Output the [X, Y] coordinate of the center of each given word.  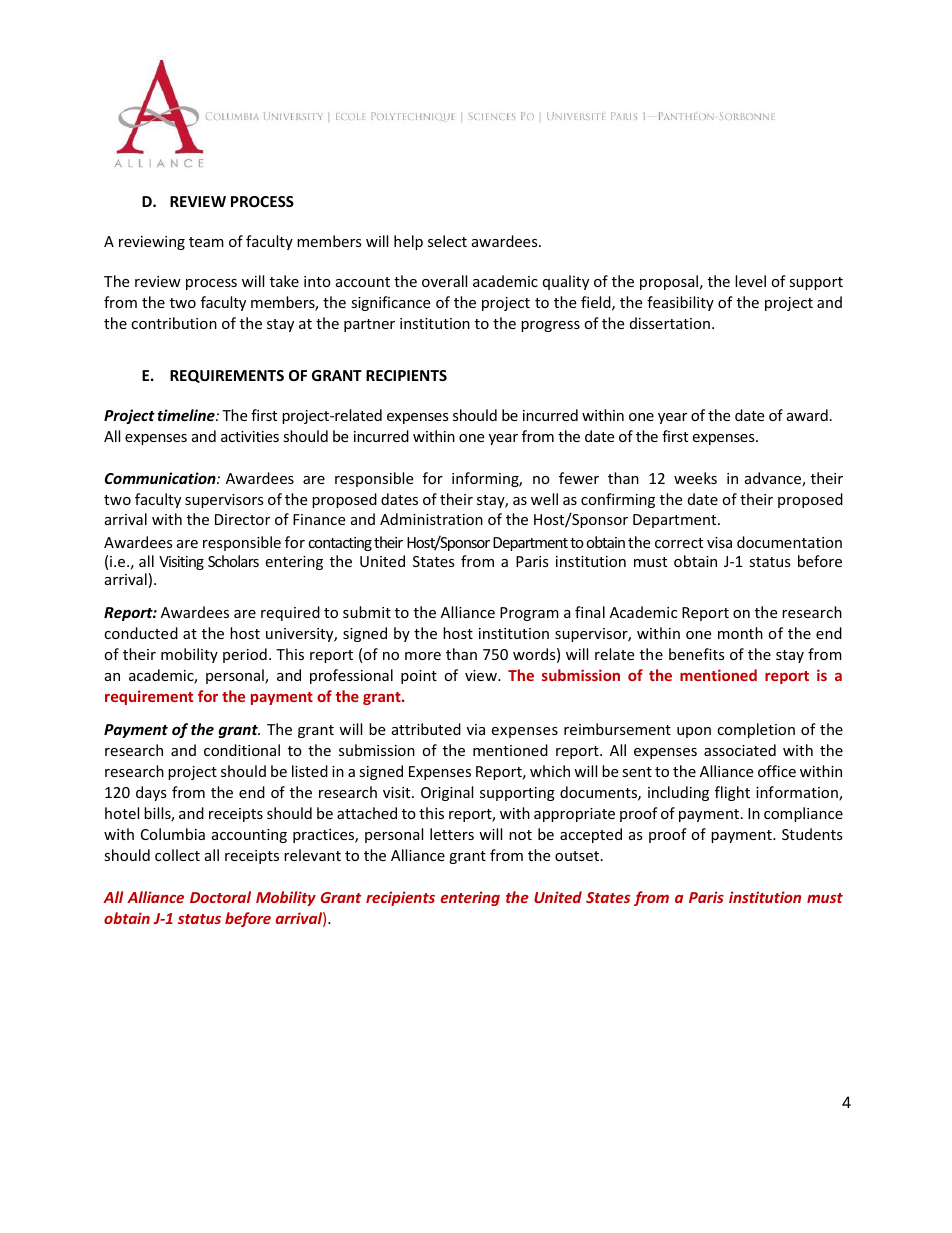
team [206, 242]
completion [756, 730]
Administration [431, 519]
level [750, 281]
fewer [579, 478]
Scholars [233, 561]
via [476, 729]
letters [452, 834]
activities [250, 436]
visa [719, 542]
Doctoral [220, 897]
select [447, 241]
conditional [242, 750]
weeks [695, 478]
